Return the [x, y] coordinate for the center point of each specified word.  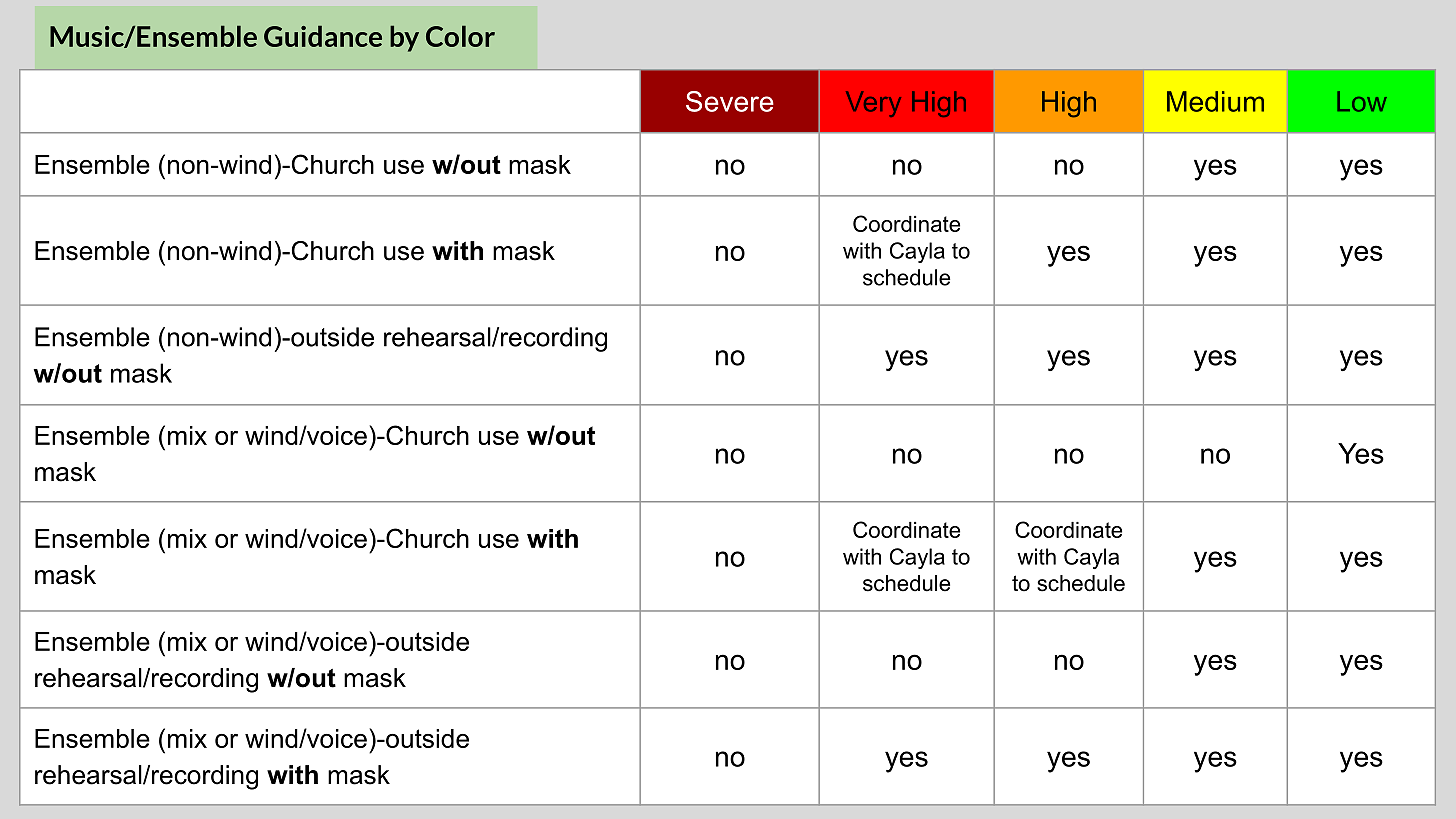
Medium [1215, 101]
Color [460, 36]
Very [873, 104]
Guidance [323, 36]
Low [1362, 101]
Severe [730, 101]
